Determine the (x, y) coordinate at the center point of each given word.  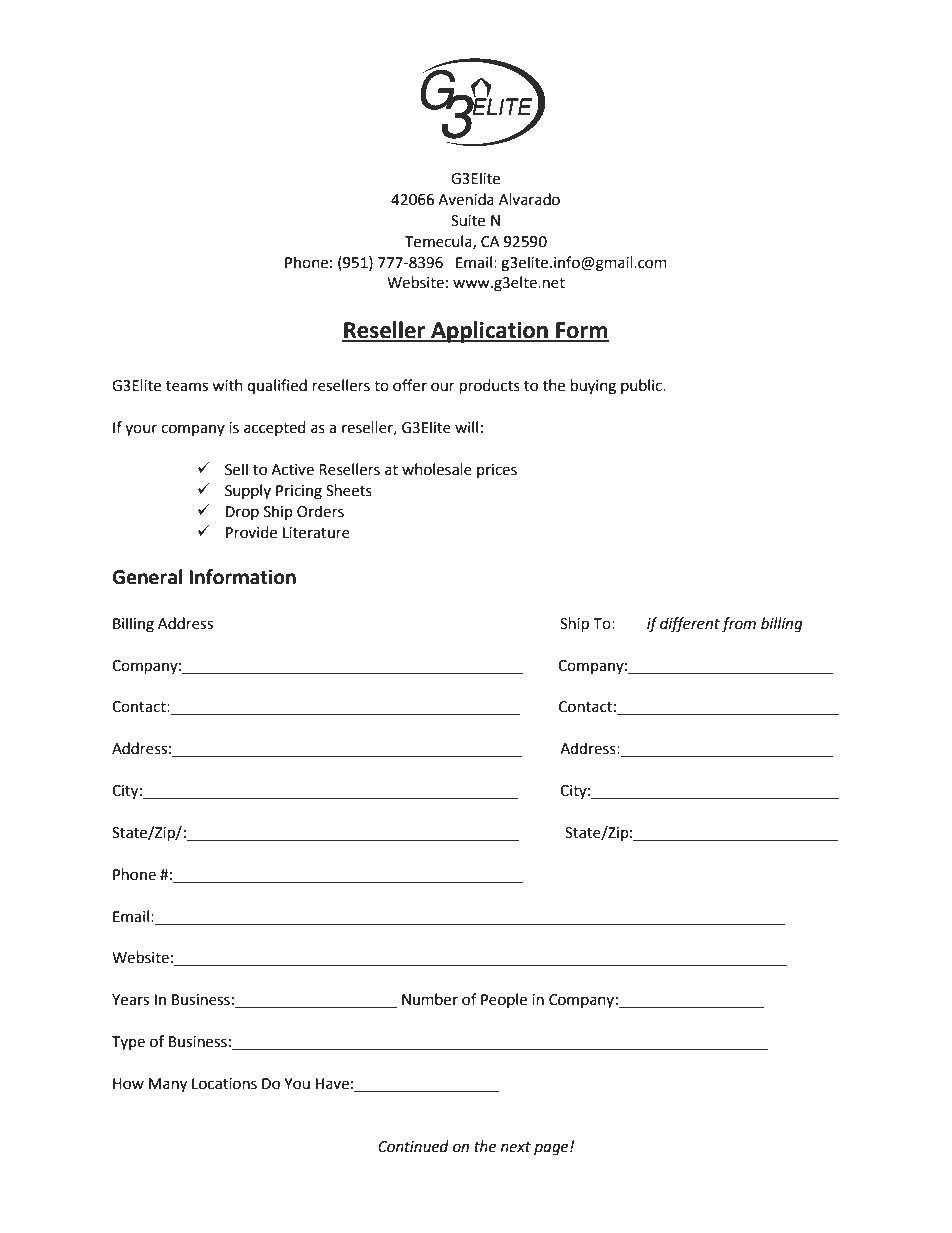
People (504, 1000)
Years (130, 1000)
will (466, 427)
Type (128, 1043)
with (227, 385)
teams (187, 386)
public (643, 386)
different (690, 625)
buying (593, 387)
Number (430, 999)
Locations (224, 1084)
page (552, 1149)
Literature (316, 533)
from (738, 625)
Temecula (439, 242)
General (147, 577)
